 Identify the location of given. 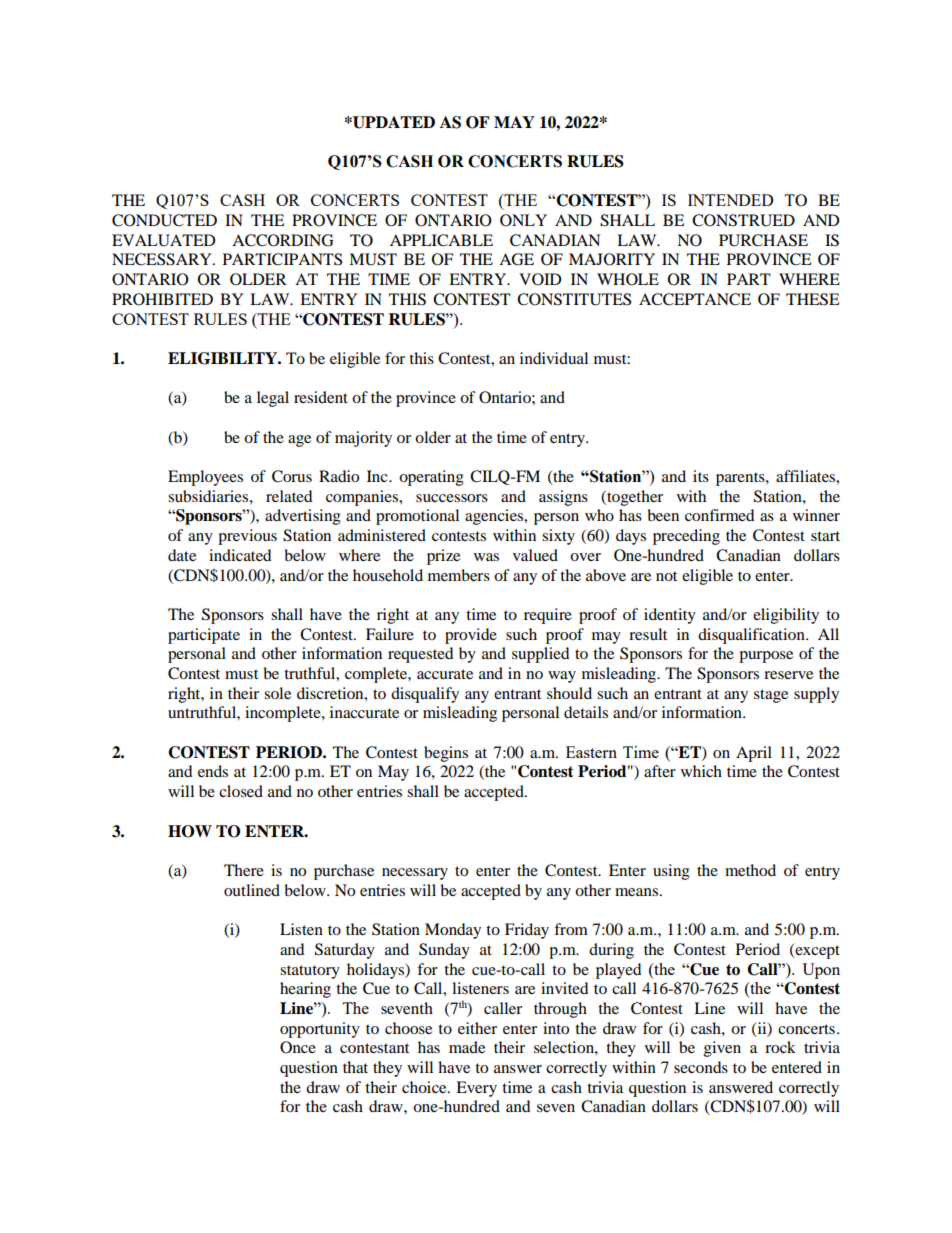
(722, 1049).
